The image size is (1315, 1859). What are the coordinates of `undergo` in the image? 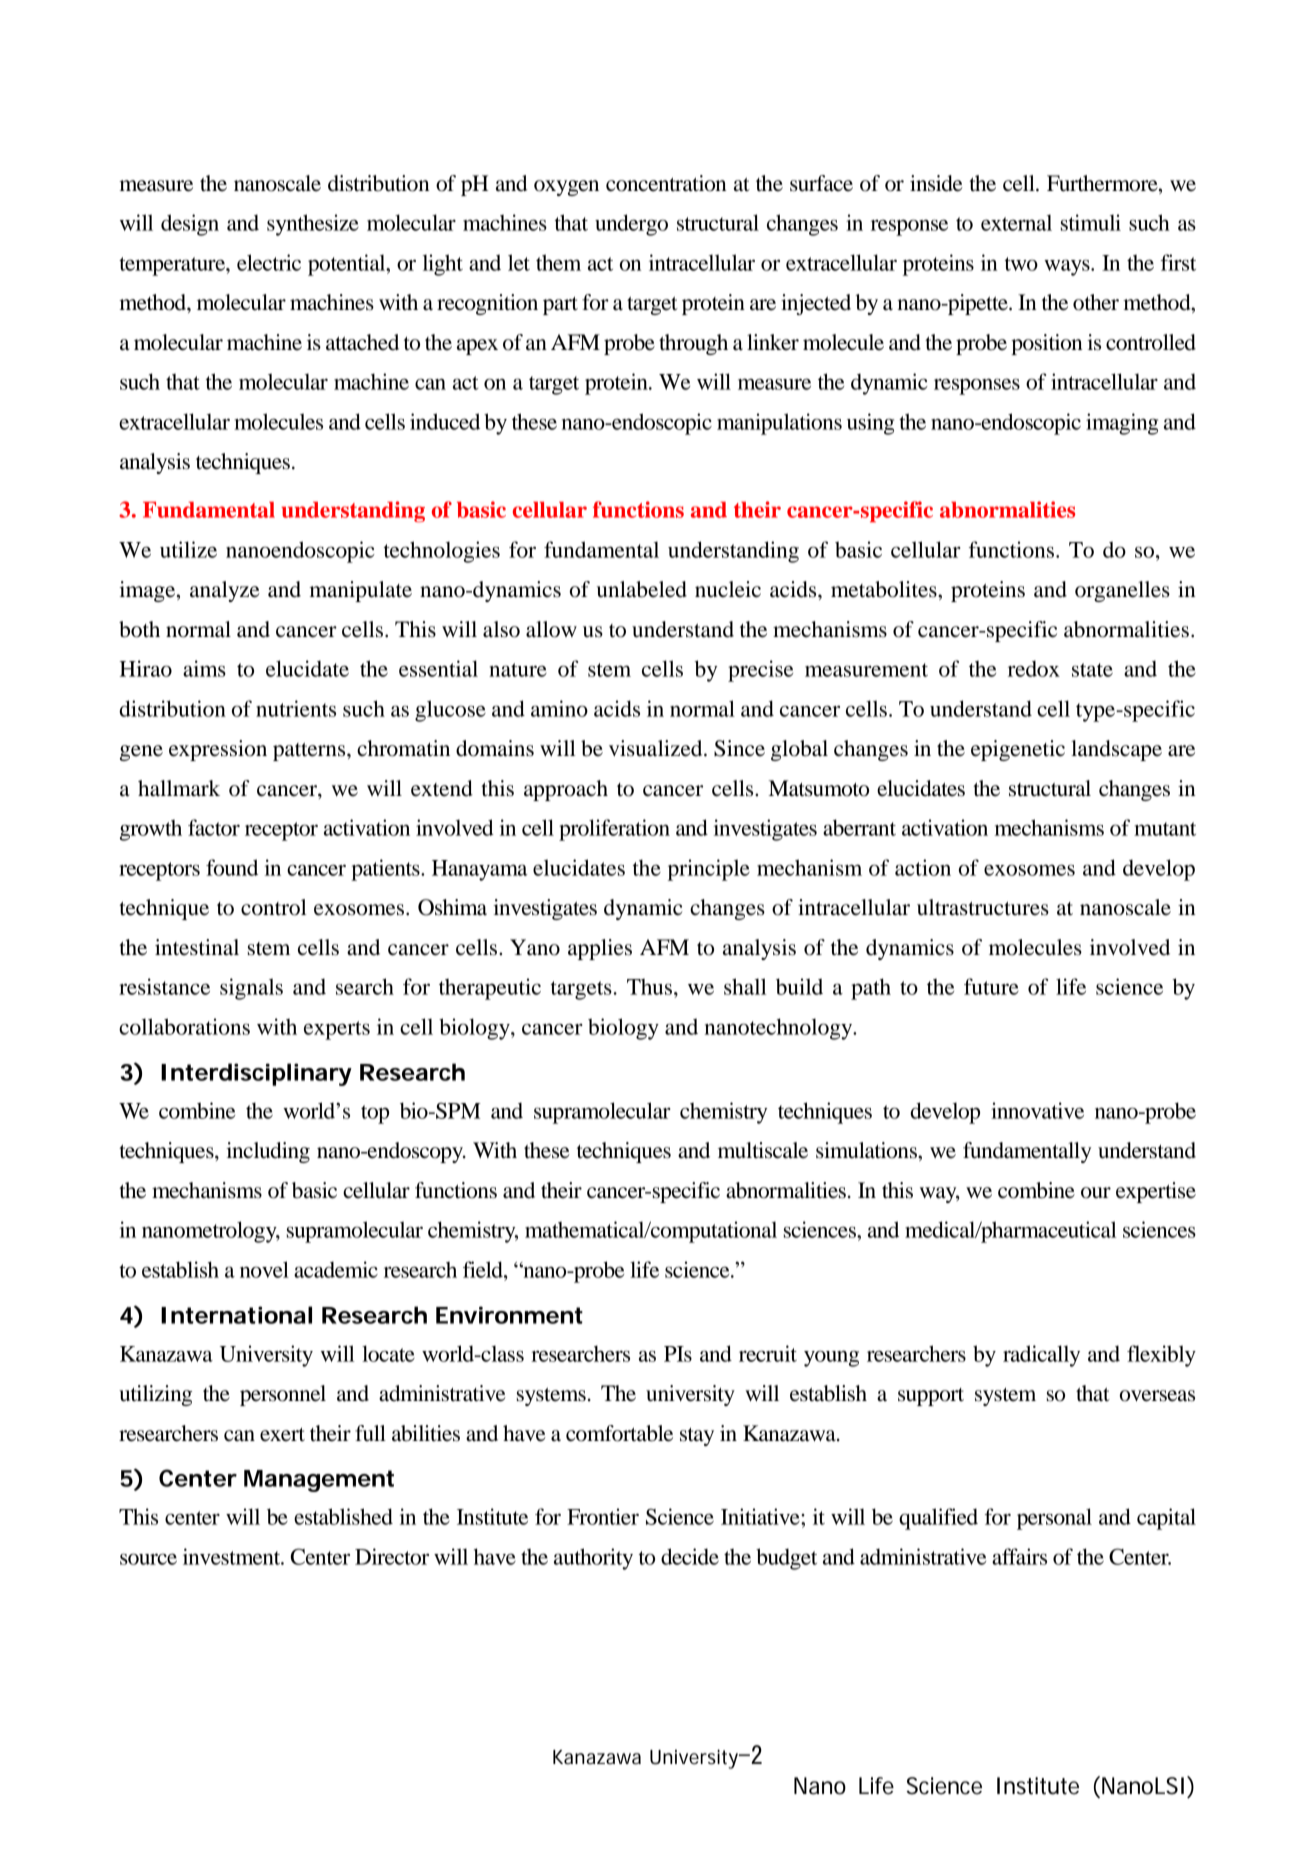 It's located at (631, 225).
